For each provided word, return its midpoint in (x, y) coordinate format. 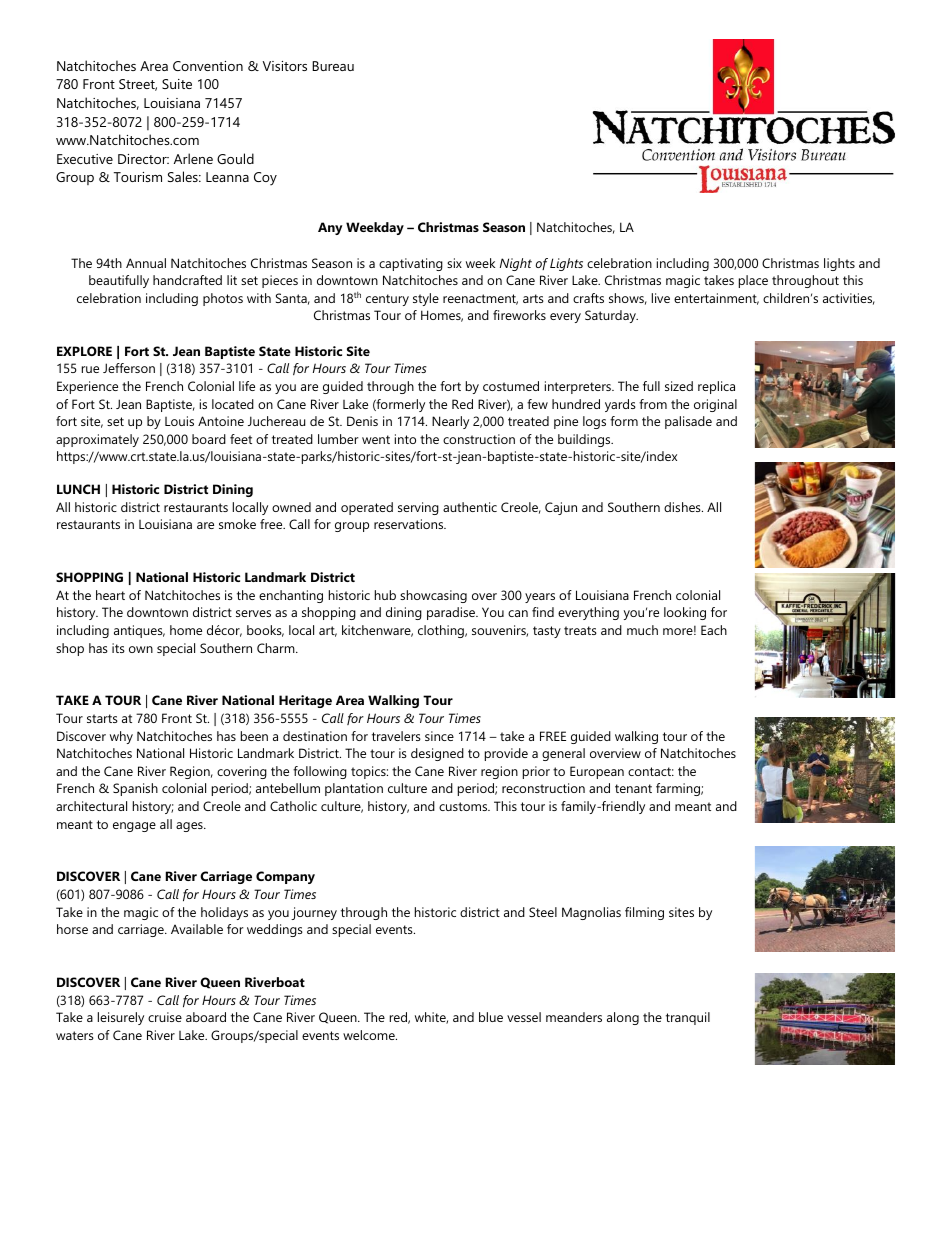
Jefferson (129, 368)
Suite (177, 84)
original (715, 405)
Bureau (333, 66)
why (121, 737)
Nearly (450, 422)
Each (714, 630)
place (753, 281)
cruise (165, 1017)
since (439, 736)
